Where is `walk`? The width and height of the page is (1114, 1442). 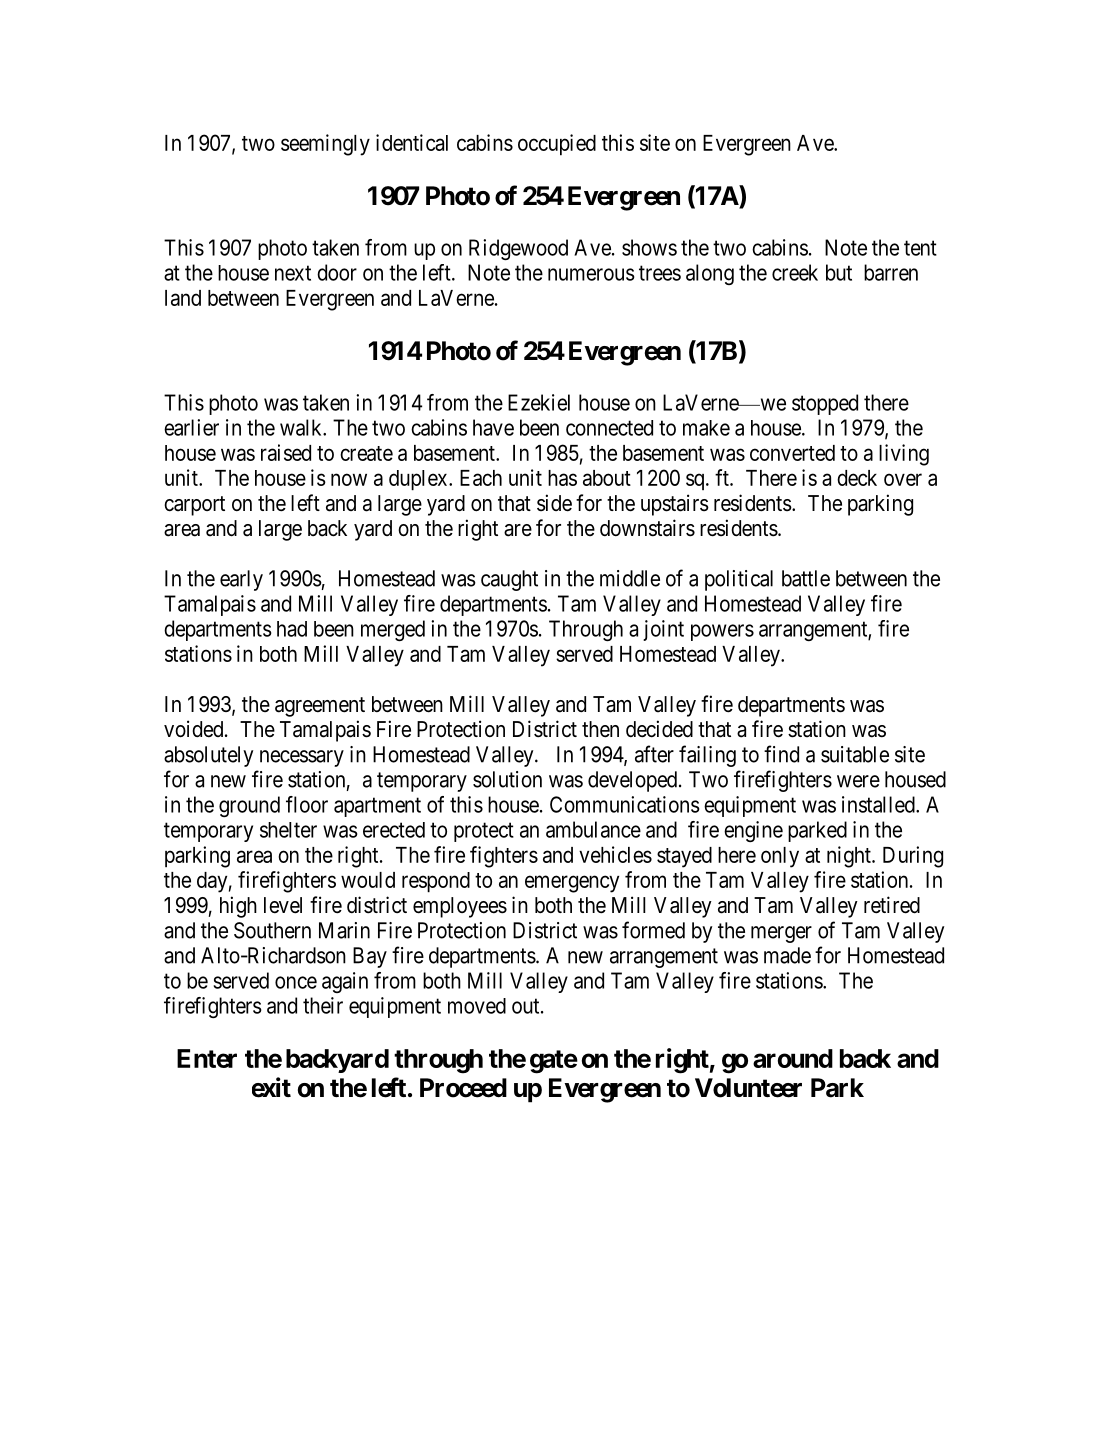
walk is located at coordinates (302, 427).
